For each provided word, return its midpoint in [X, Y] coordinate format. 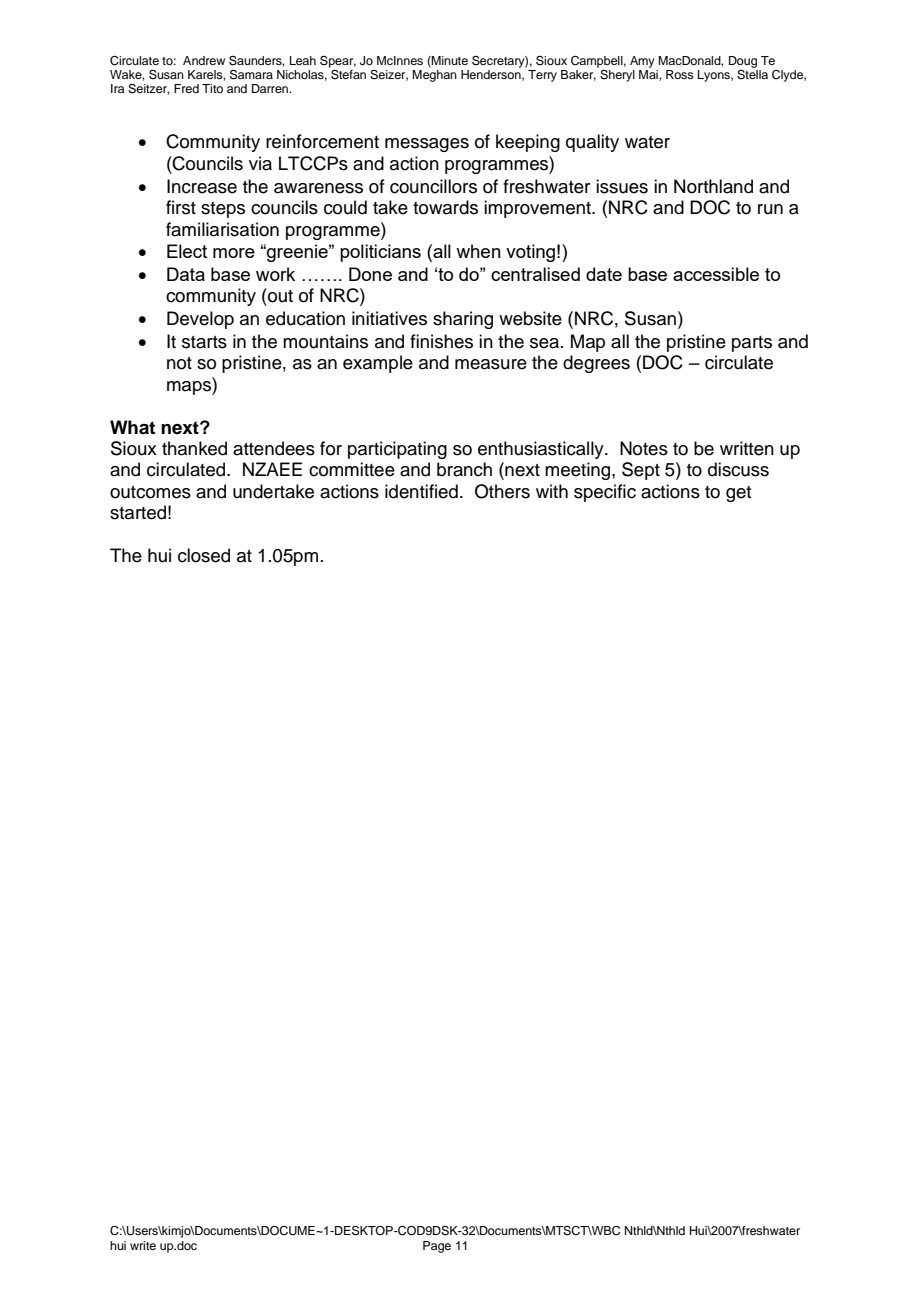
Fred [186, 88]
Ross [680, 74]
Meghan [434, 74]
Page [437, 1247]
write [143, 1245]
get [739, 494]
